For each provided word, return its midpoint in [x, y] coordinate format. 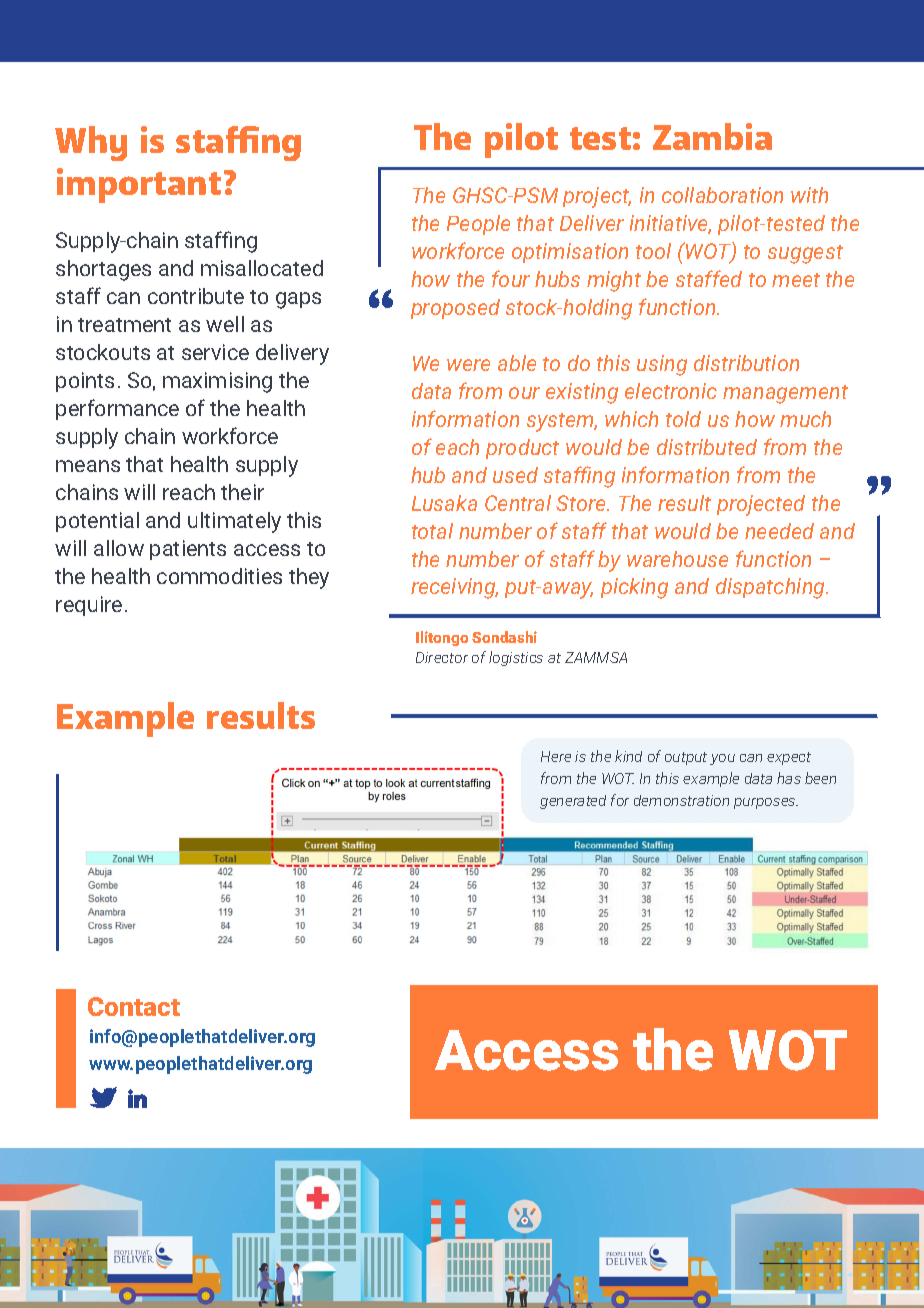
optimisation [570, 253]
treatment [124, 325]
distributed [707, 447]
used [515, 475]
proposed [455, 309]
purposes [766, 803]
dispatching [772, 588]
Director [442, 657]
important [139, 185]
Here [556, 756]
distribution [746, 363]
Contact [134, 1006]
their [242, 492]
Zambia [712, 136]
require [89, 606]
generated [573, 802]
